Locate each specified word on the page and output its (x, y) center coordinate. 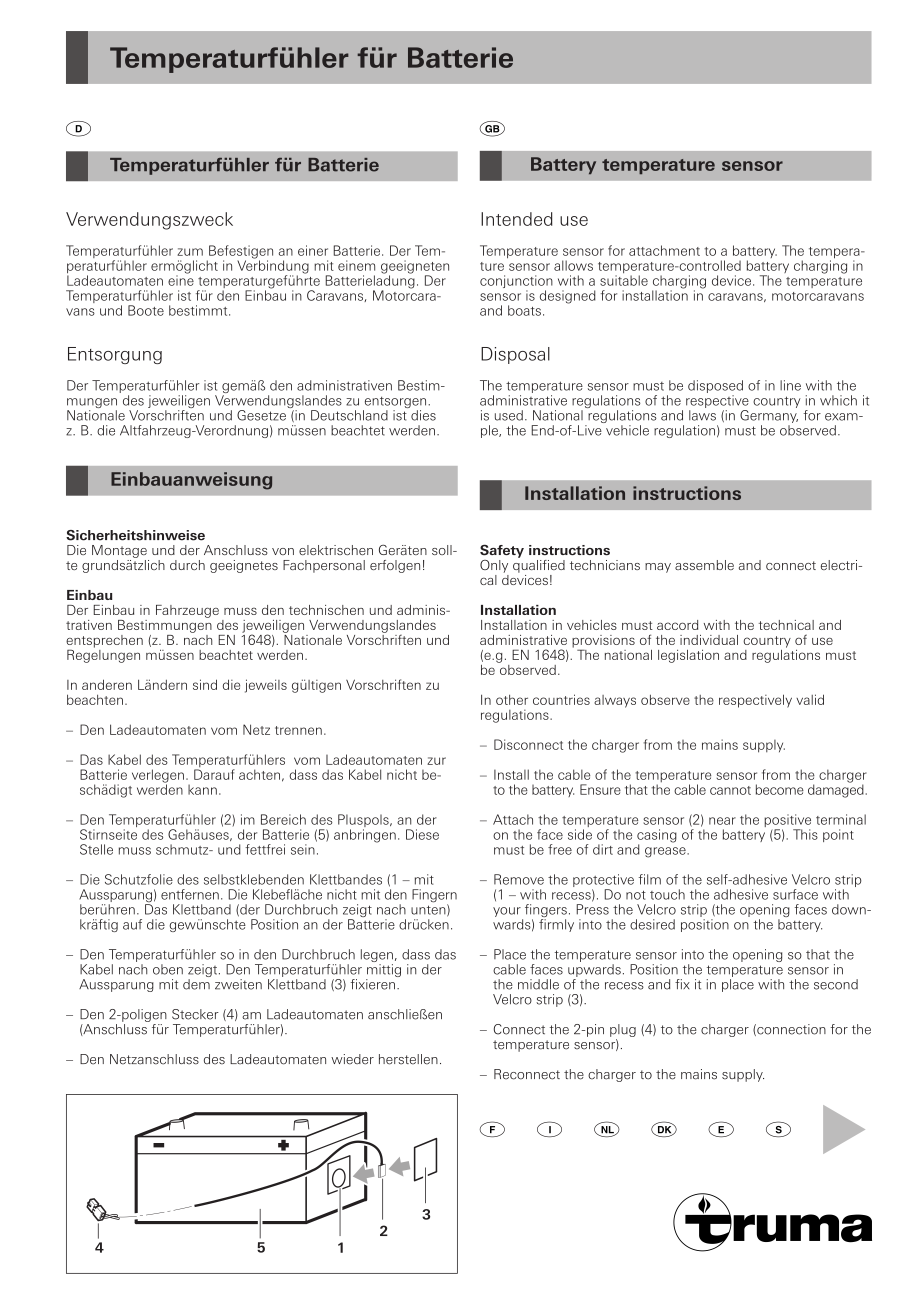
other (512, 699)
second (836, 984)
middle (538, 984)
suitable (624, 280)
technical (786, 625)
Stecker (195, 1014)
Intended (517, 219)
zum (190, 252)
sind (205, 684)
